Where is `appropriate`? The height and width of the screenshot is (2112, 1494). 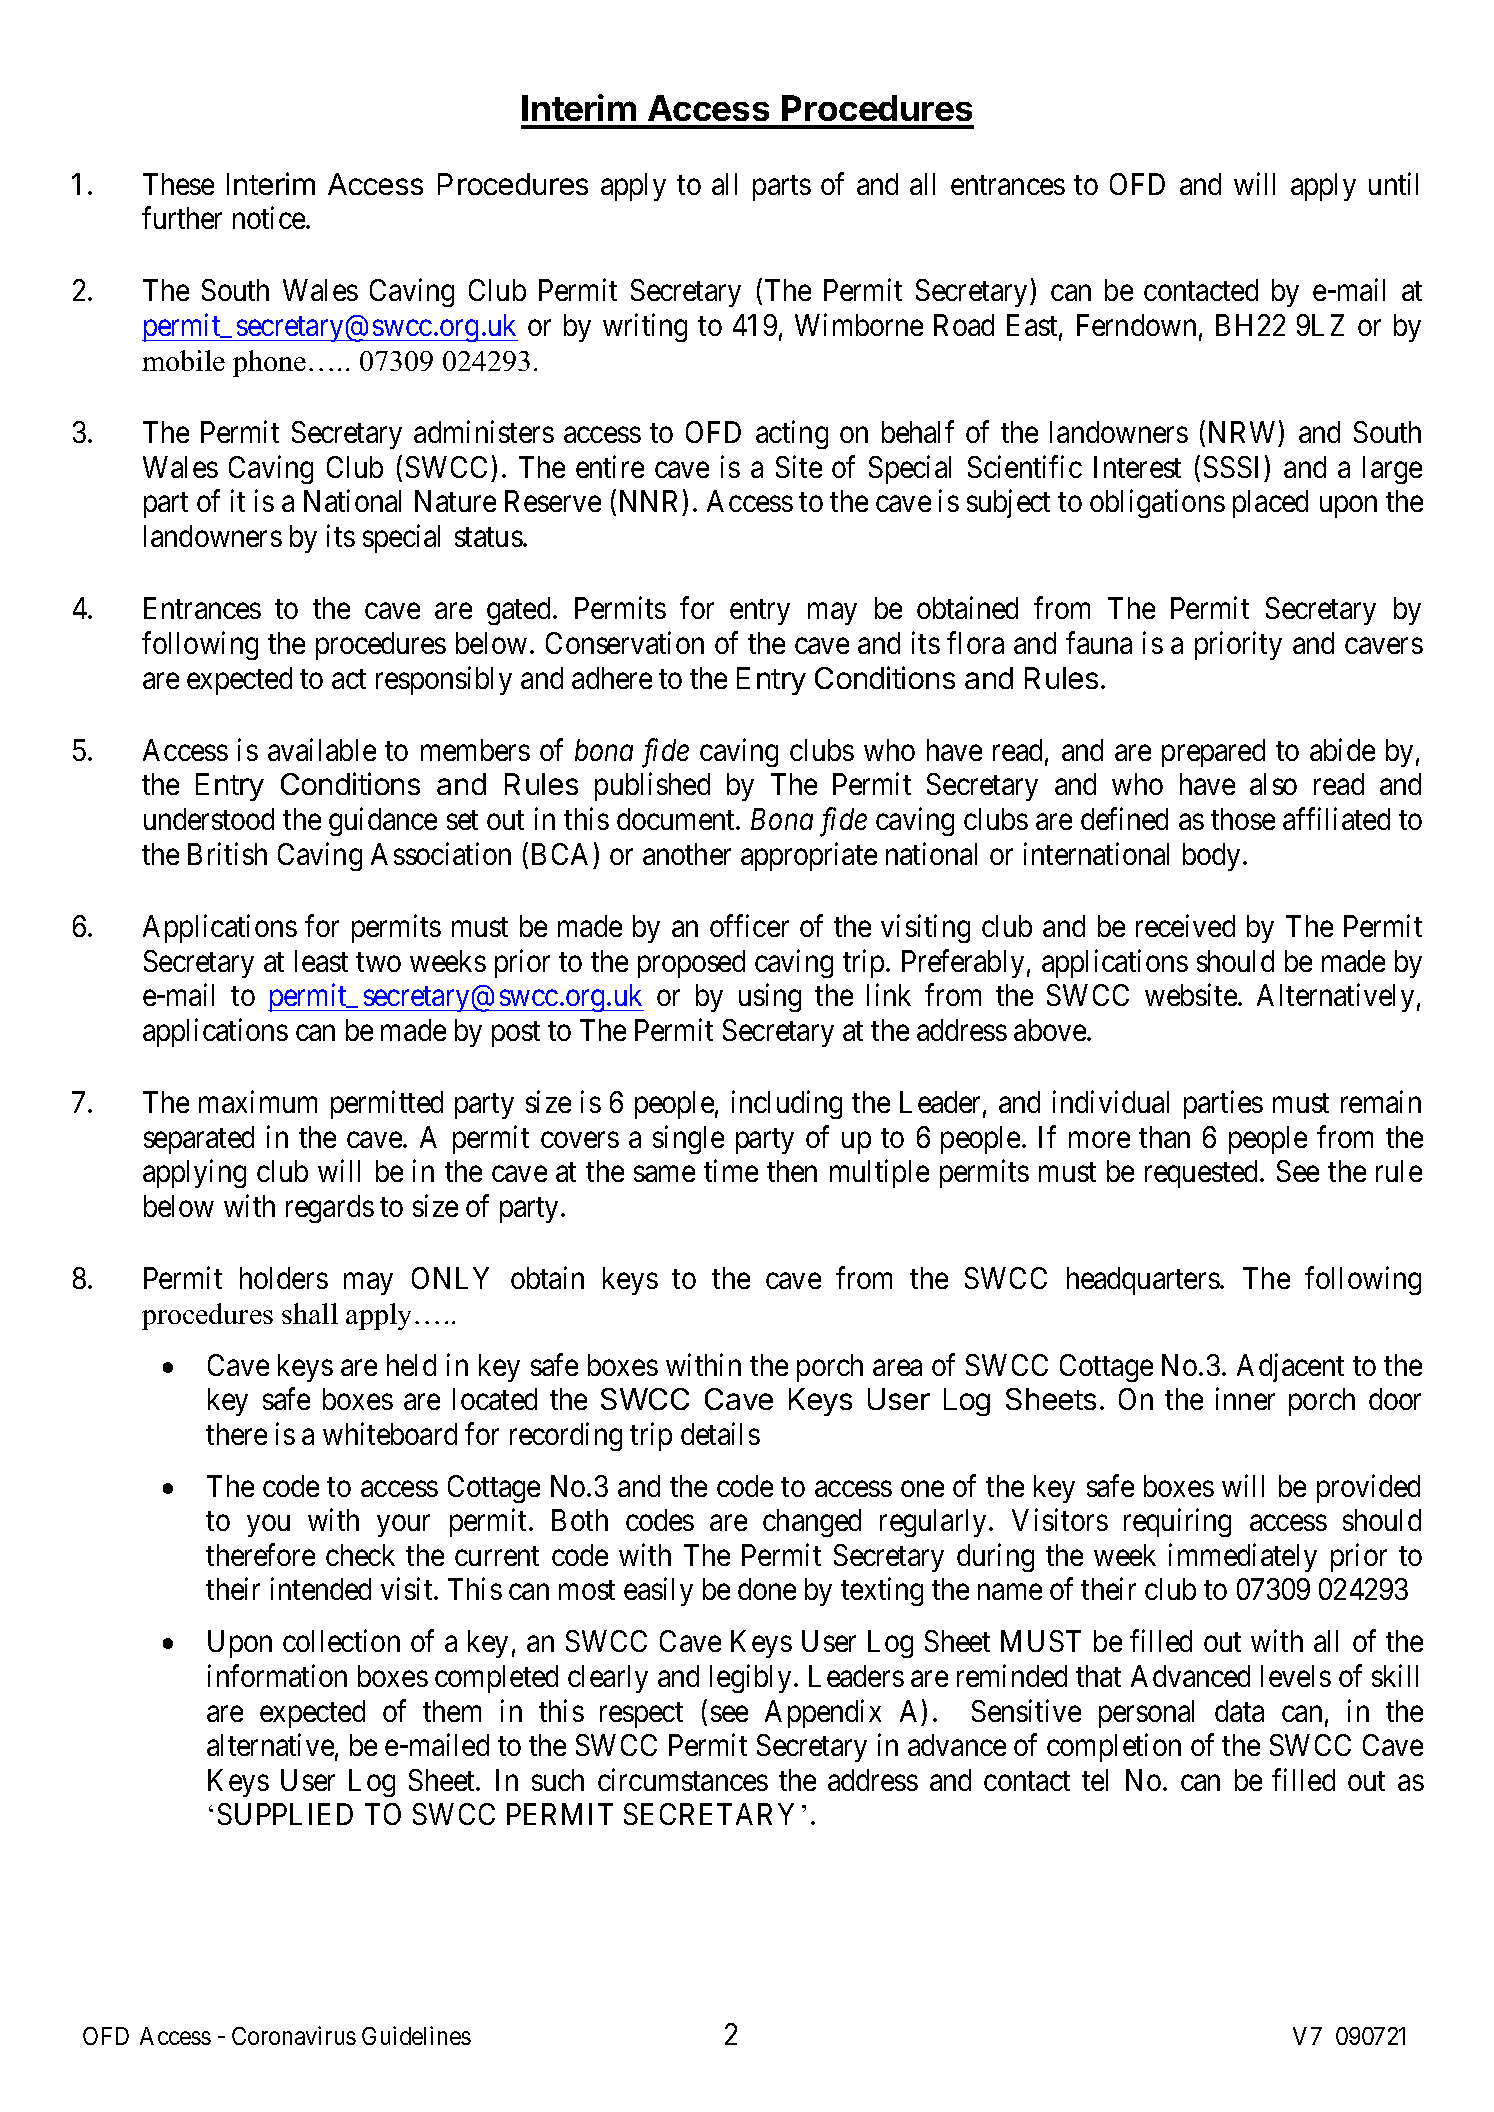
appropriate is located at coordinates (809, 856).
